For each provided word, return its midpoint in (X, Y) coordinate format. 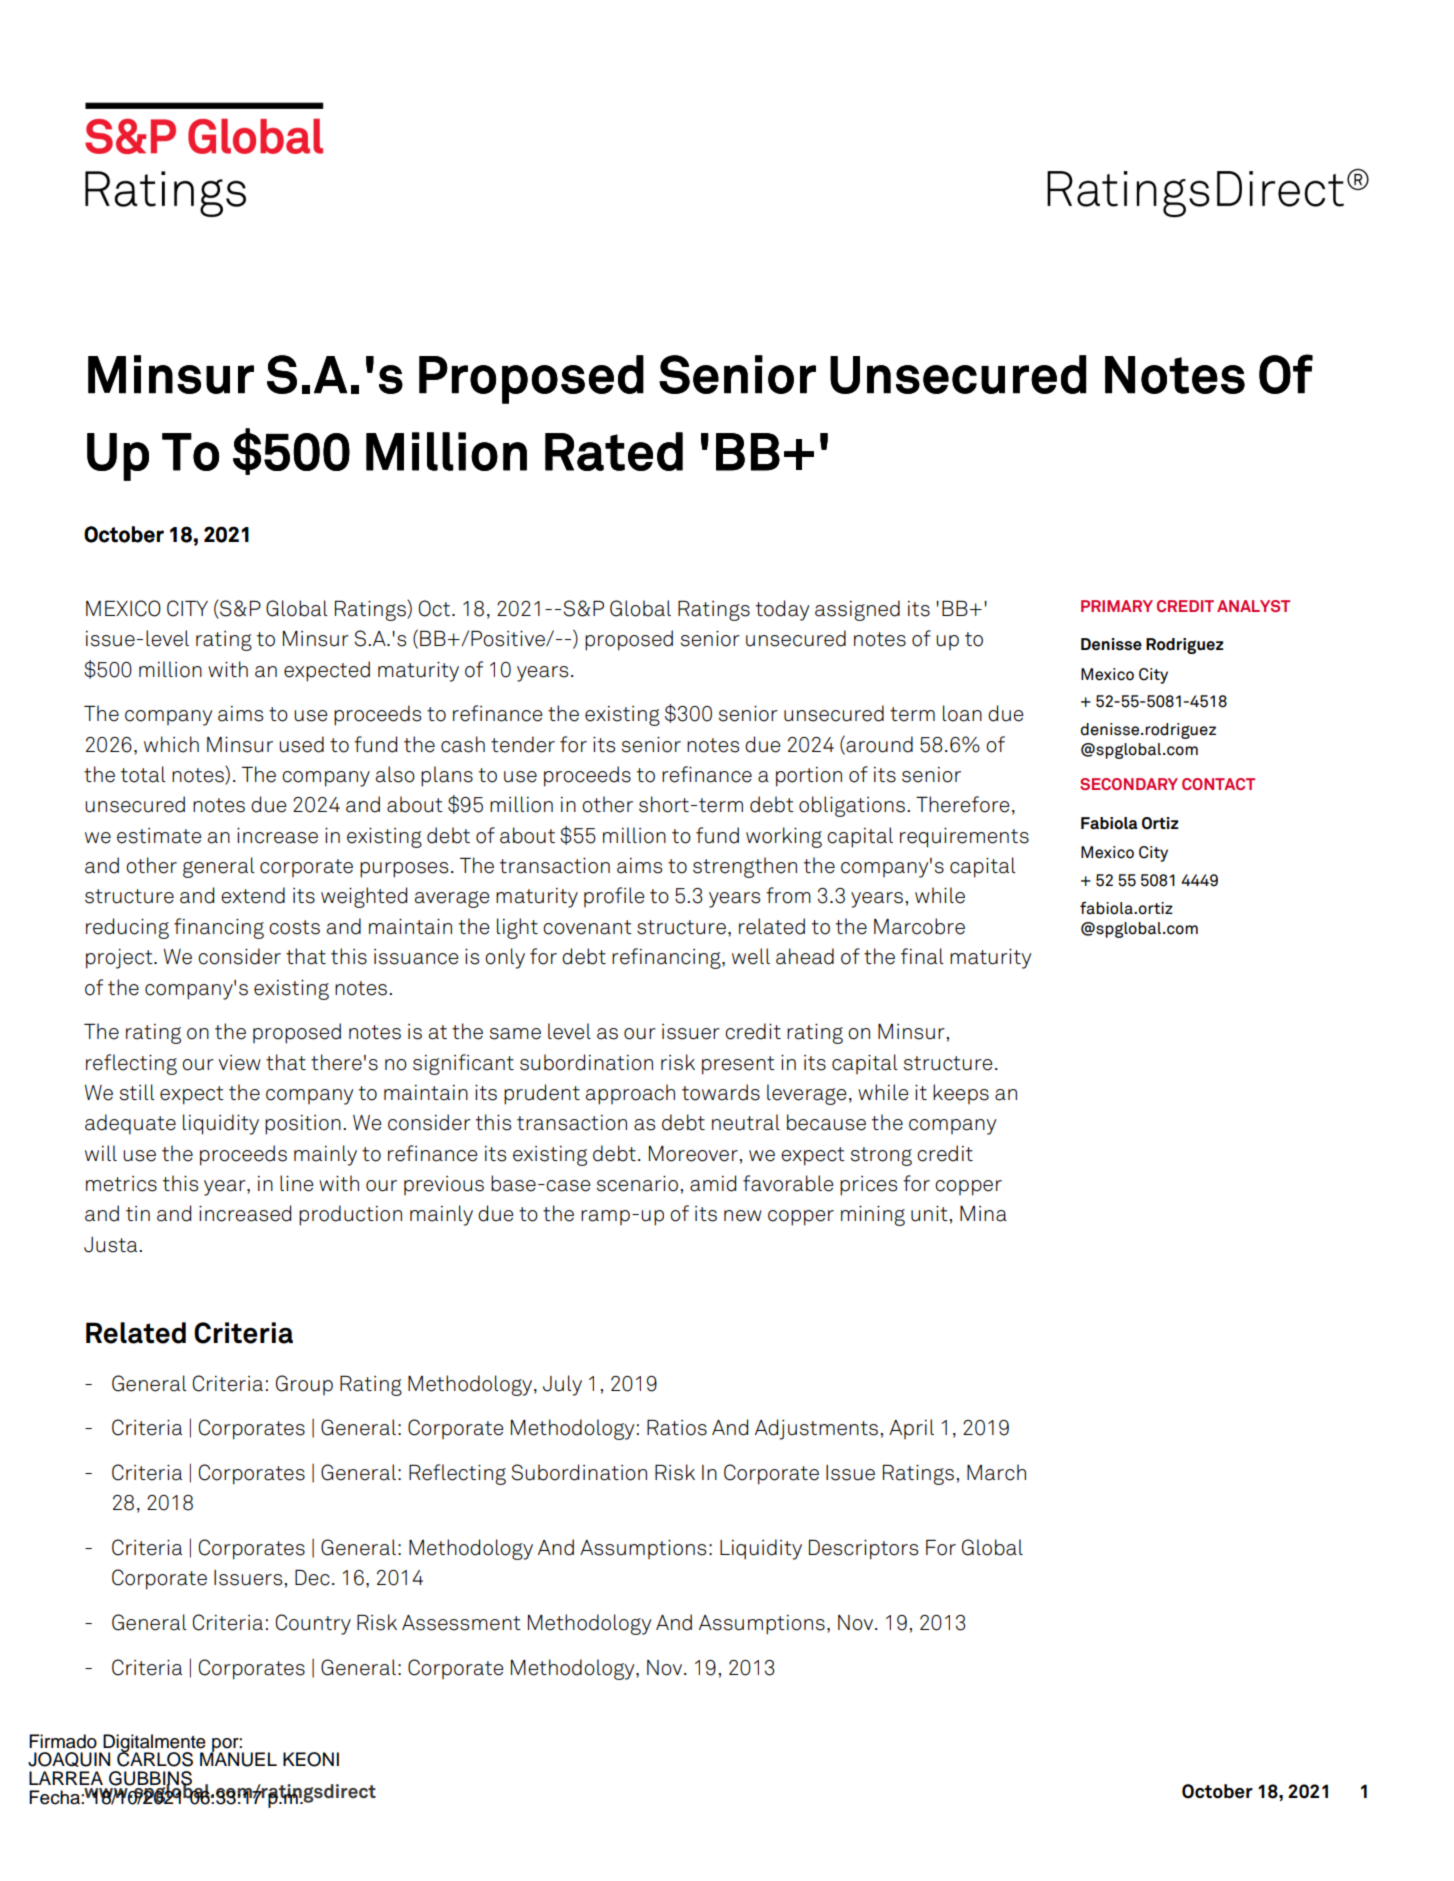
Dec (312, 1578)
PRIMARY (1117, 606)
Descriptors (863, 1550)
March (996, 1472)
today (783, 610)
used (301, 744)
